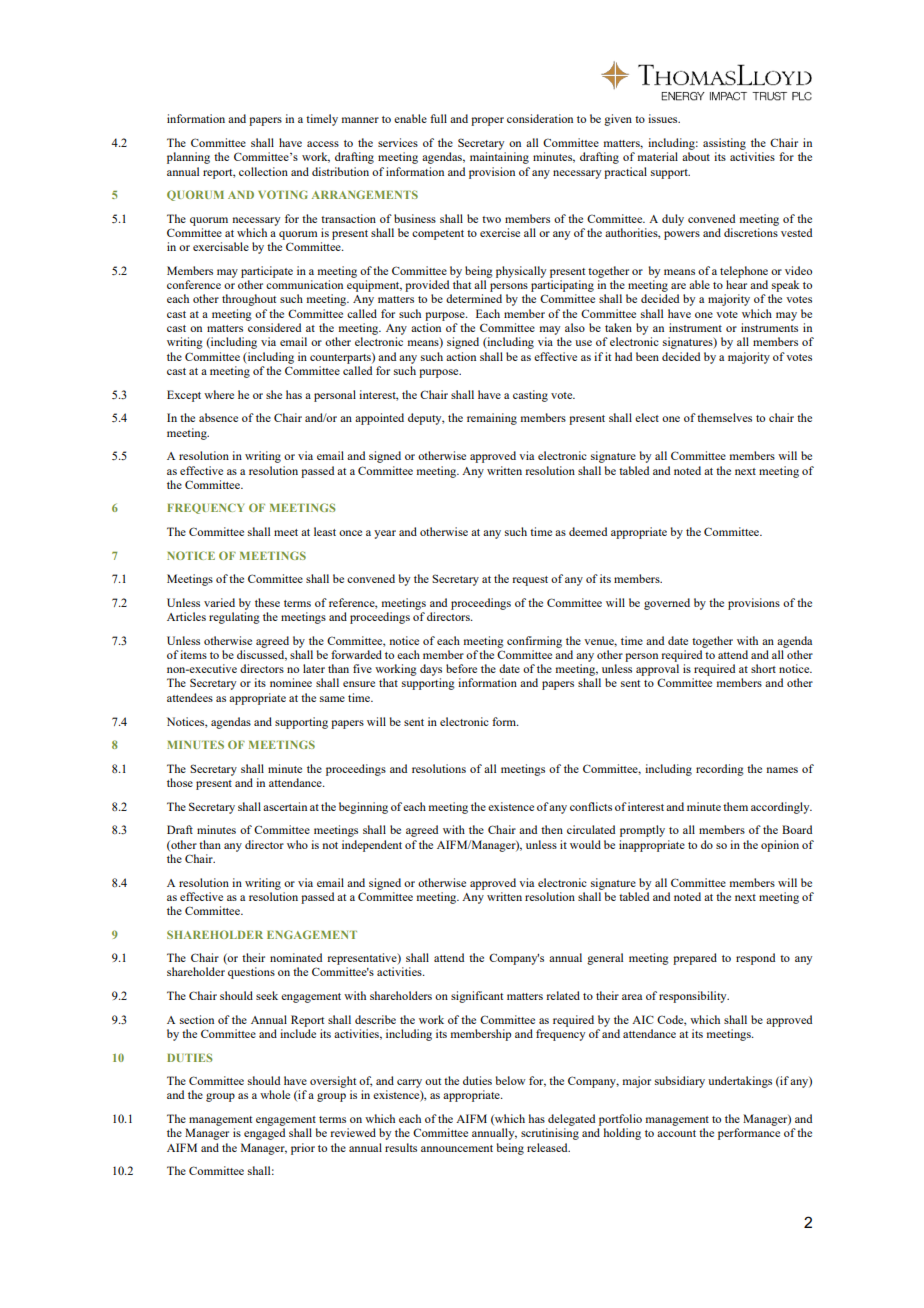 This screenshot has width=924, height=1308. What do you see at coordinates (552, 829) in the screenshot?
I see `then` at bounding box center [552, 829].
